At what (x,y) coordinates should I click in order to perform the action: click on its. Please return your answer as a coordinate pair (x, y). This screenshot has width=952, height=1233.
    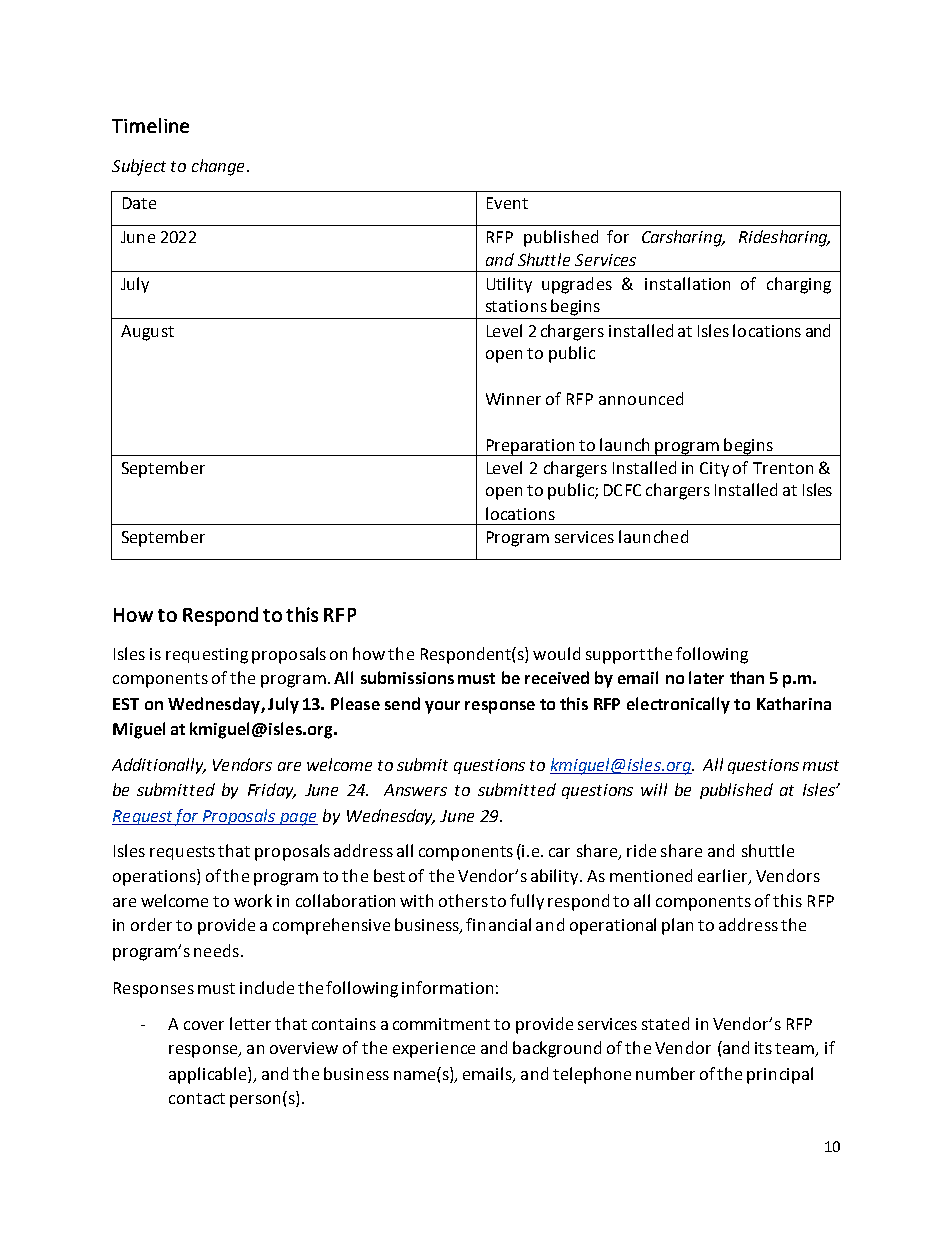
    Looking at the image, I should click on (763, 1048).
